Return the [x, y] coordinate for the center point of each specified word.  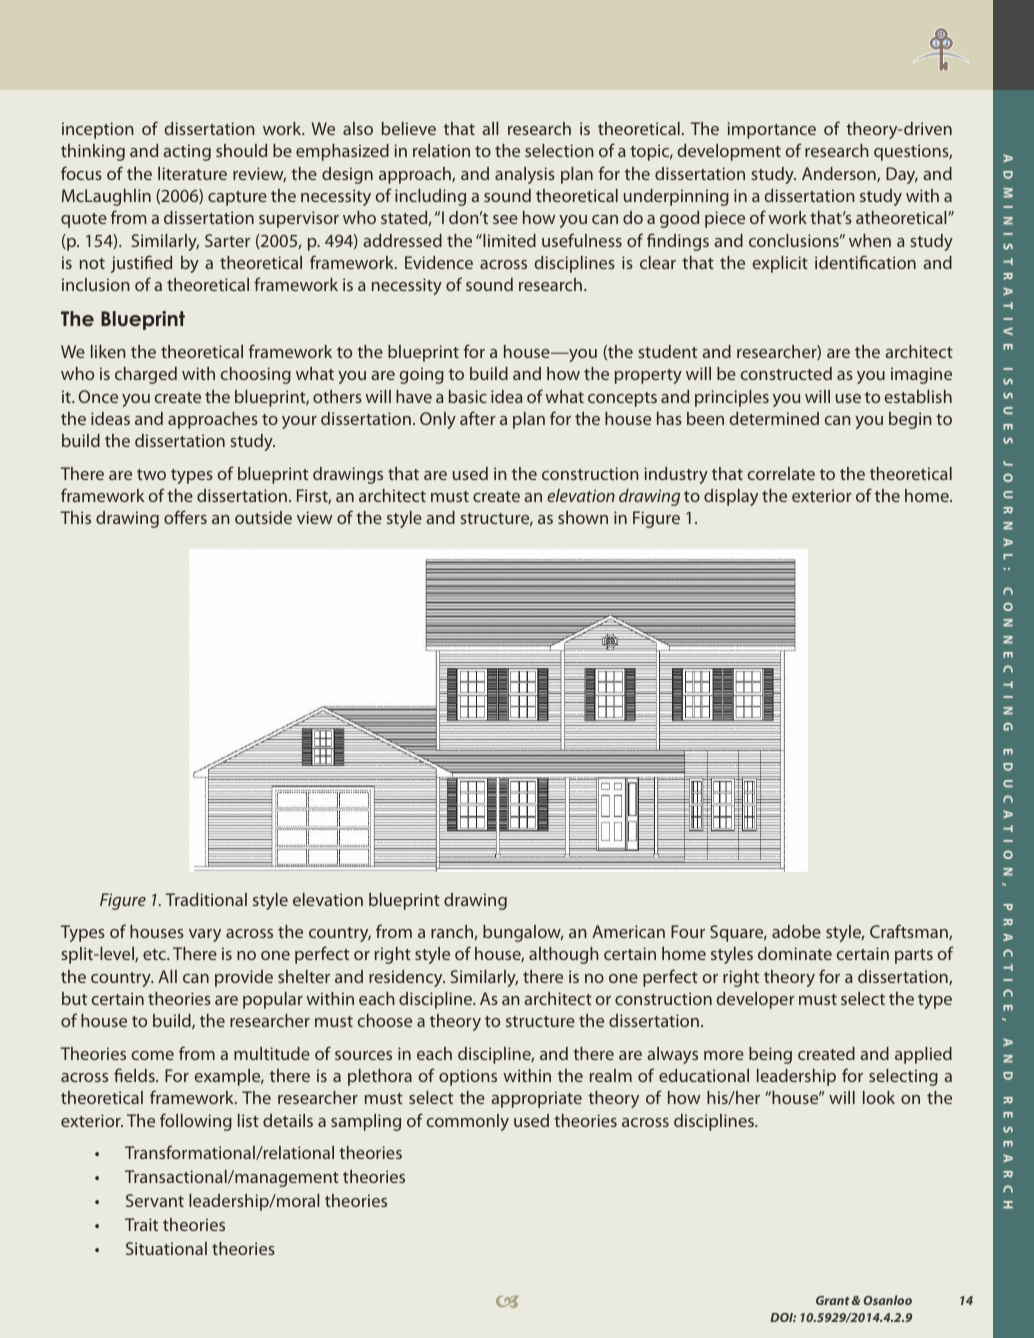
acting [187, 152]
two [151, 474]
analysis [525, 175]
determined [774, 418]
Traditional [206, 899]
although [564, 955]
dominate [795, 953]
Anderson [840, 174]
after [478, 418]
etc [155, 954]
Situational [166, 1248]
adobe [796, 931]
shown [583, 517]
